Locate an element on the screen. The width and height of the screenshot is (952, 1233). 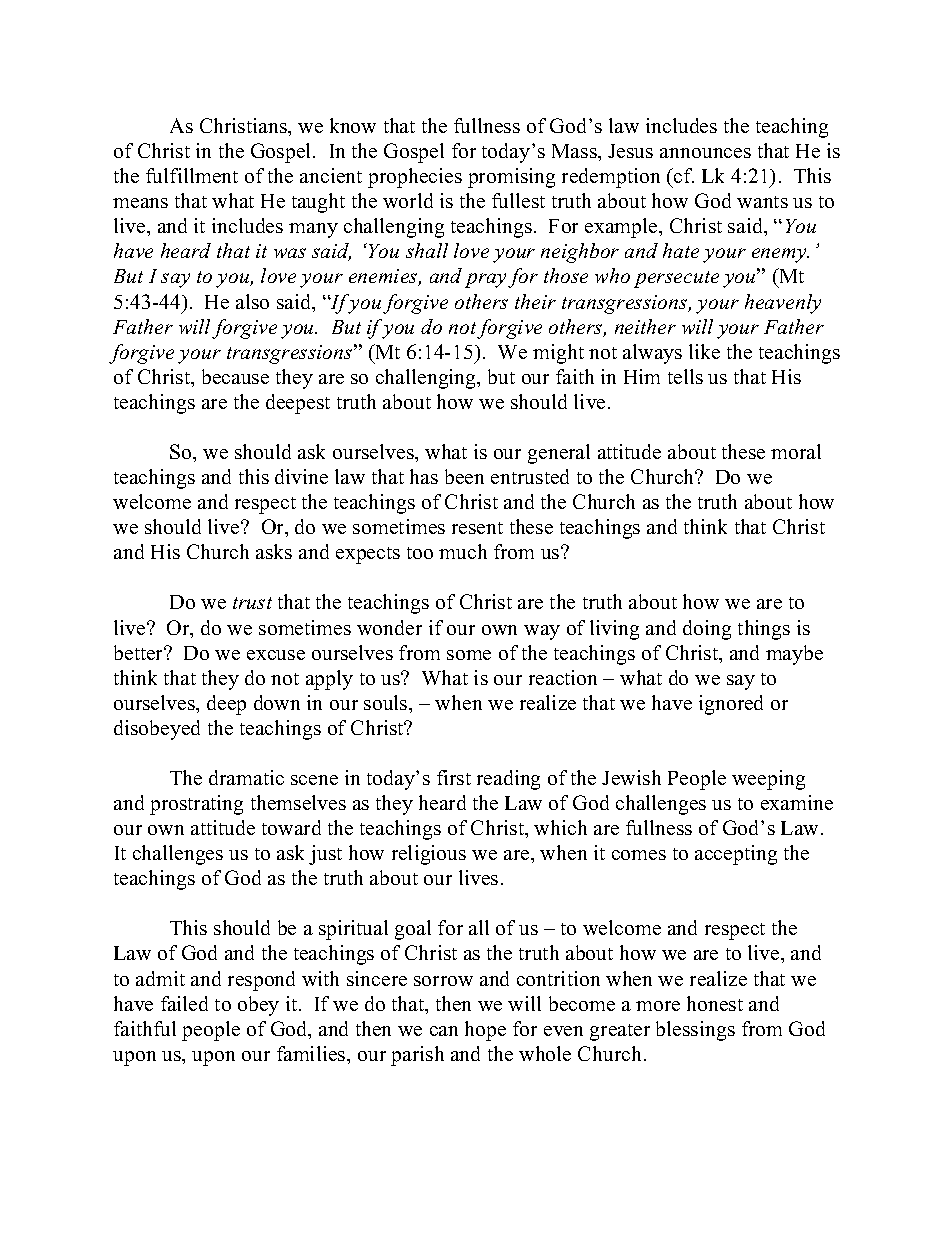
announces is located at coordinates (705, 153).
